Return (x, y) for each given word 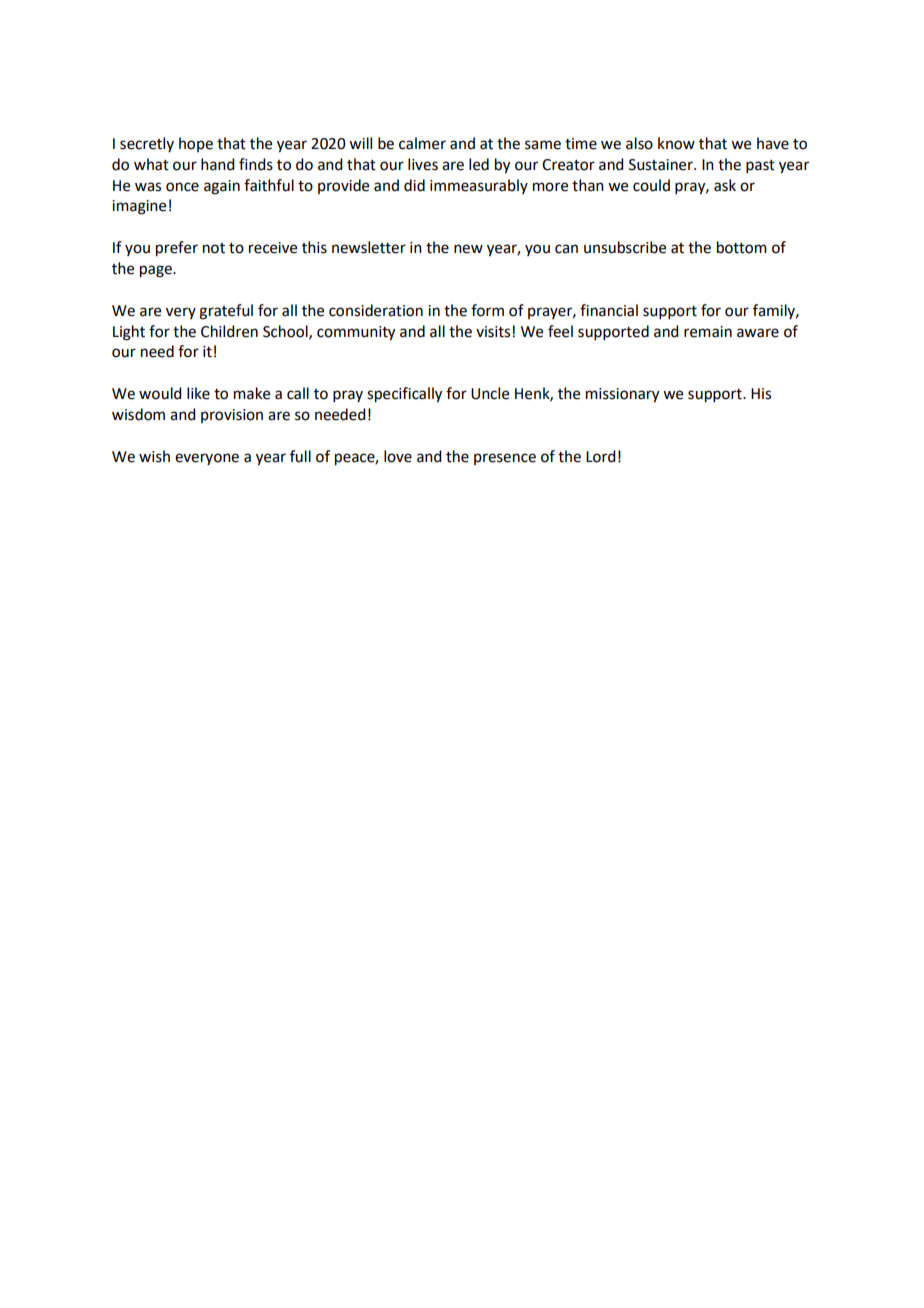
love (398, 456)
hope (196, 144)
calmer (422, 143)
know (676, 143)
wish (154, 456)
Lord (600, 456)
